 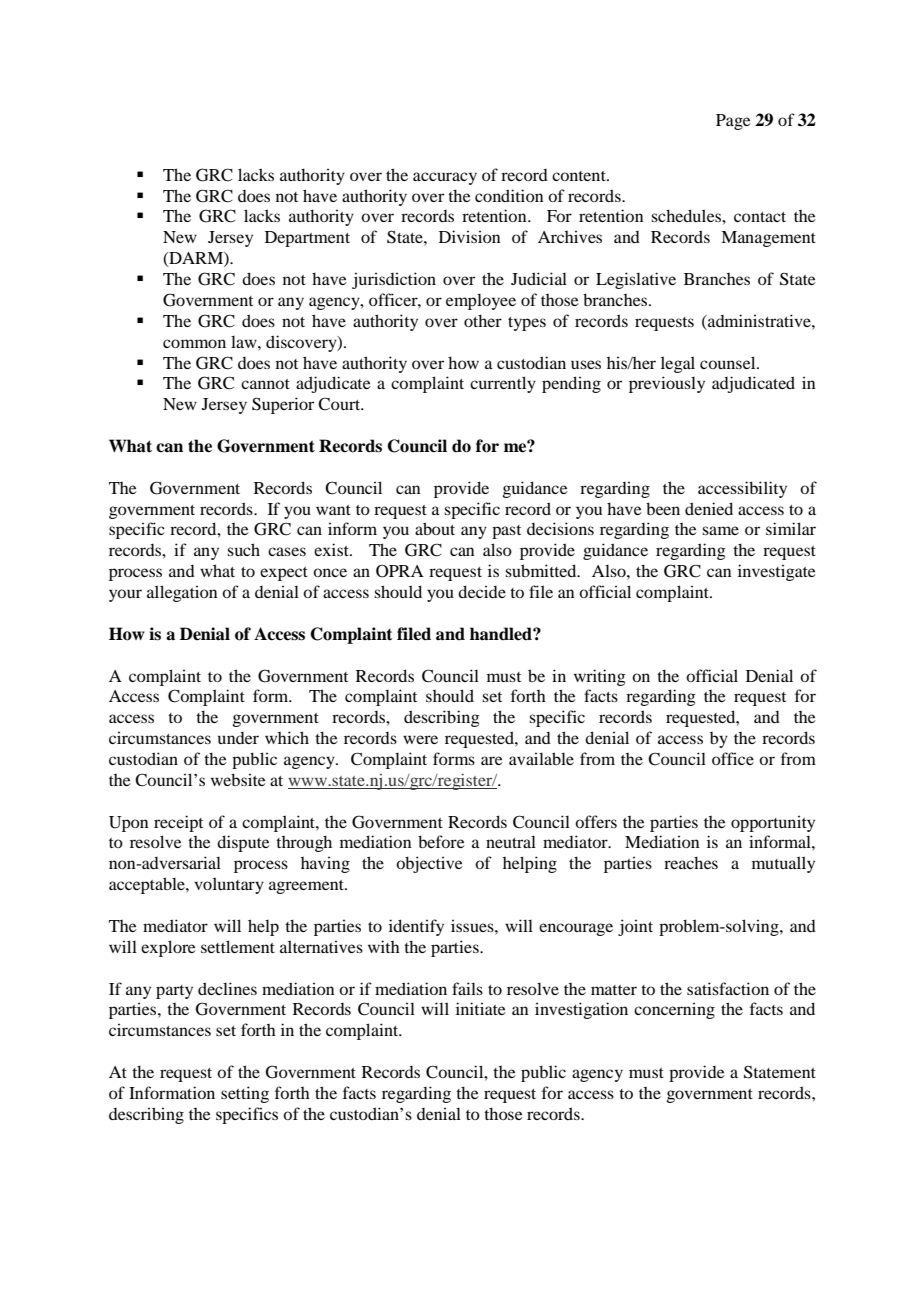 I want to click on setting, so click(x=245, y=1094).
